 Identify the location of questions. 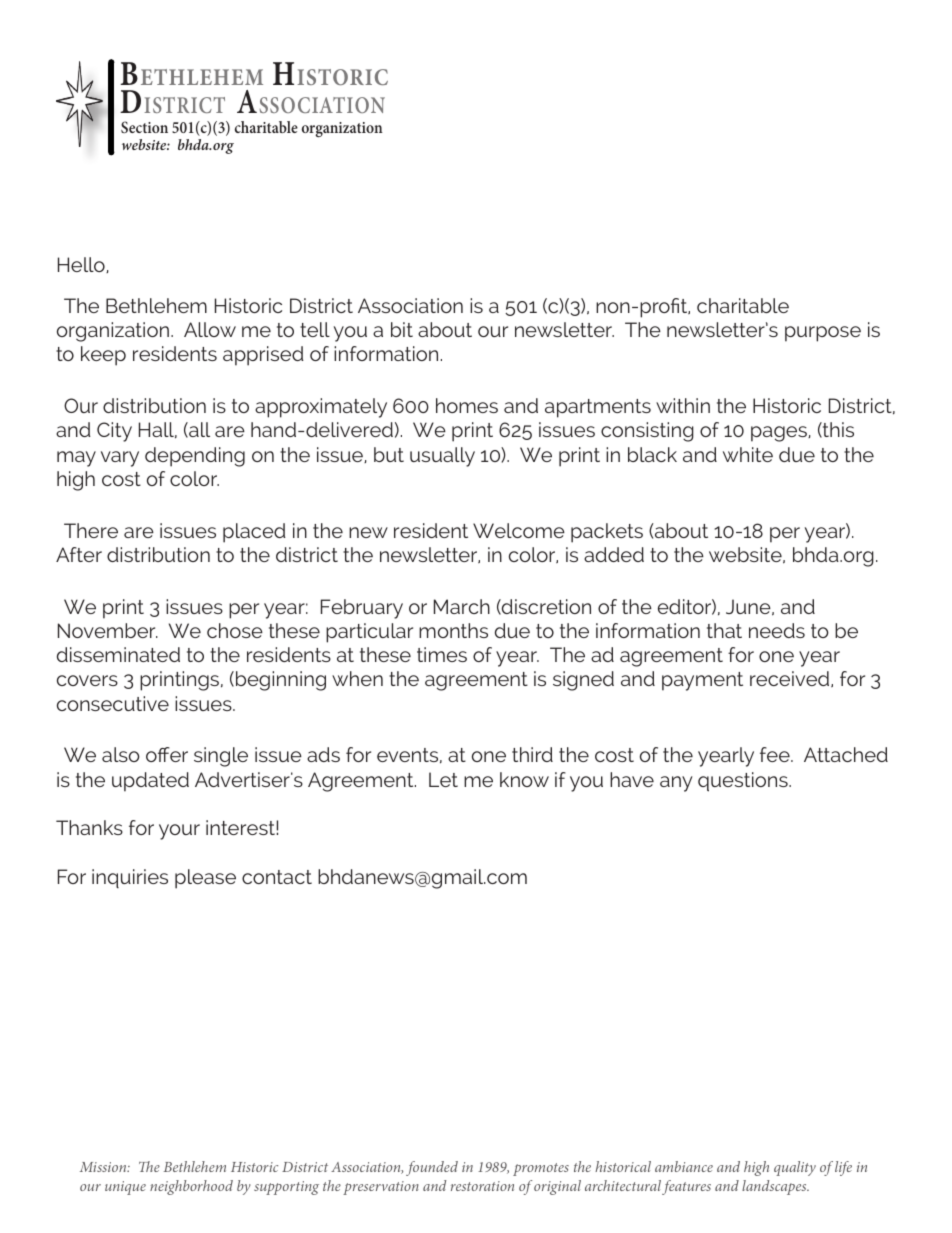
(744, 782).
